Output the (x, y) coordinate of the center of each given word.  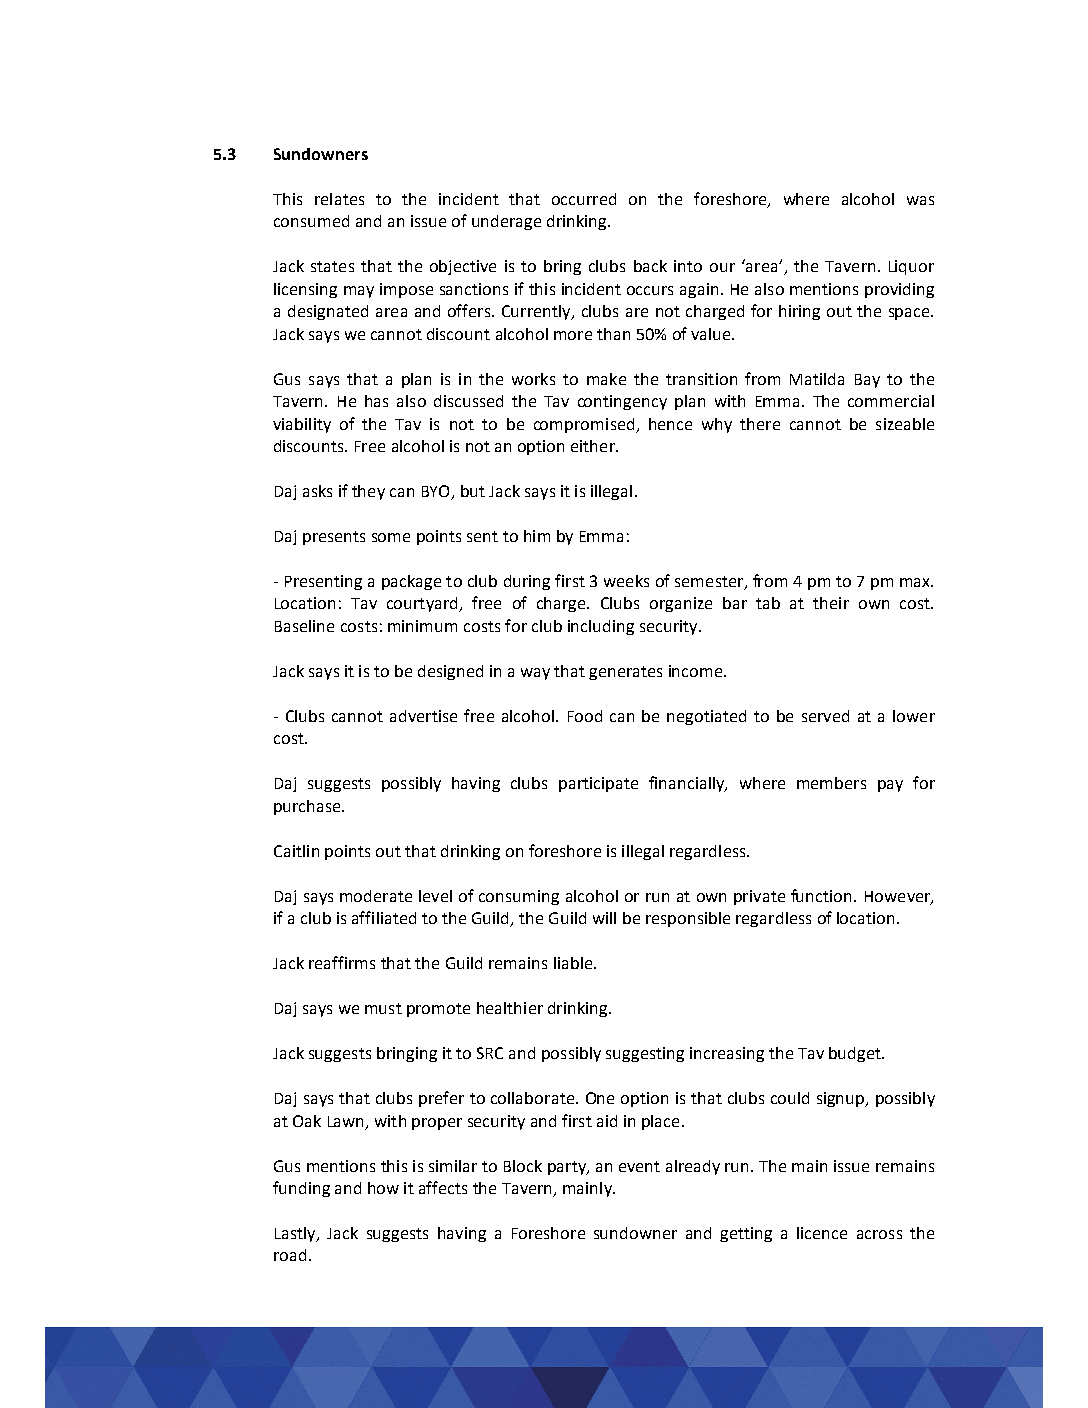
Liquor (911, 267)
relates (339, 199)
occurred (584, 199)
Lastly (296, 1234)
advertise (423, 716)
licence (822, 1233)
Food (585, 716)
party (568, 1168)
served (825, 716)
